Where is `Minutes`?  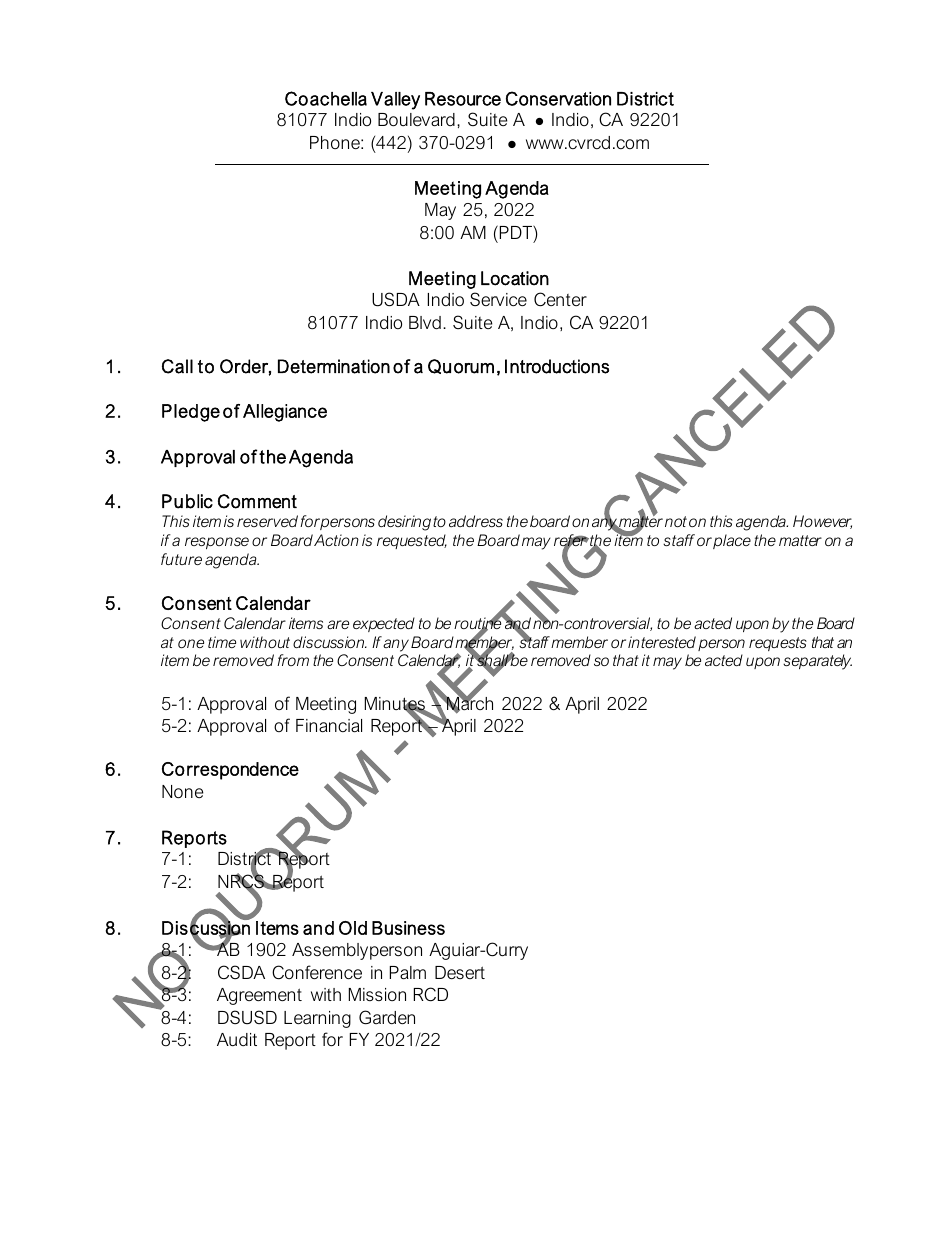 Minutes is located at coordinates (396, 705).
